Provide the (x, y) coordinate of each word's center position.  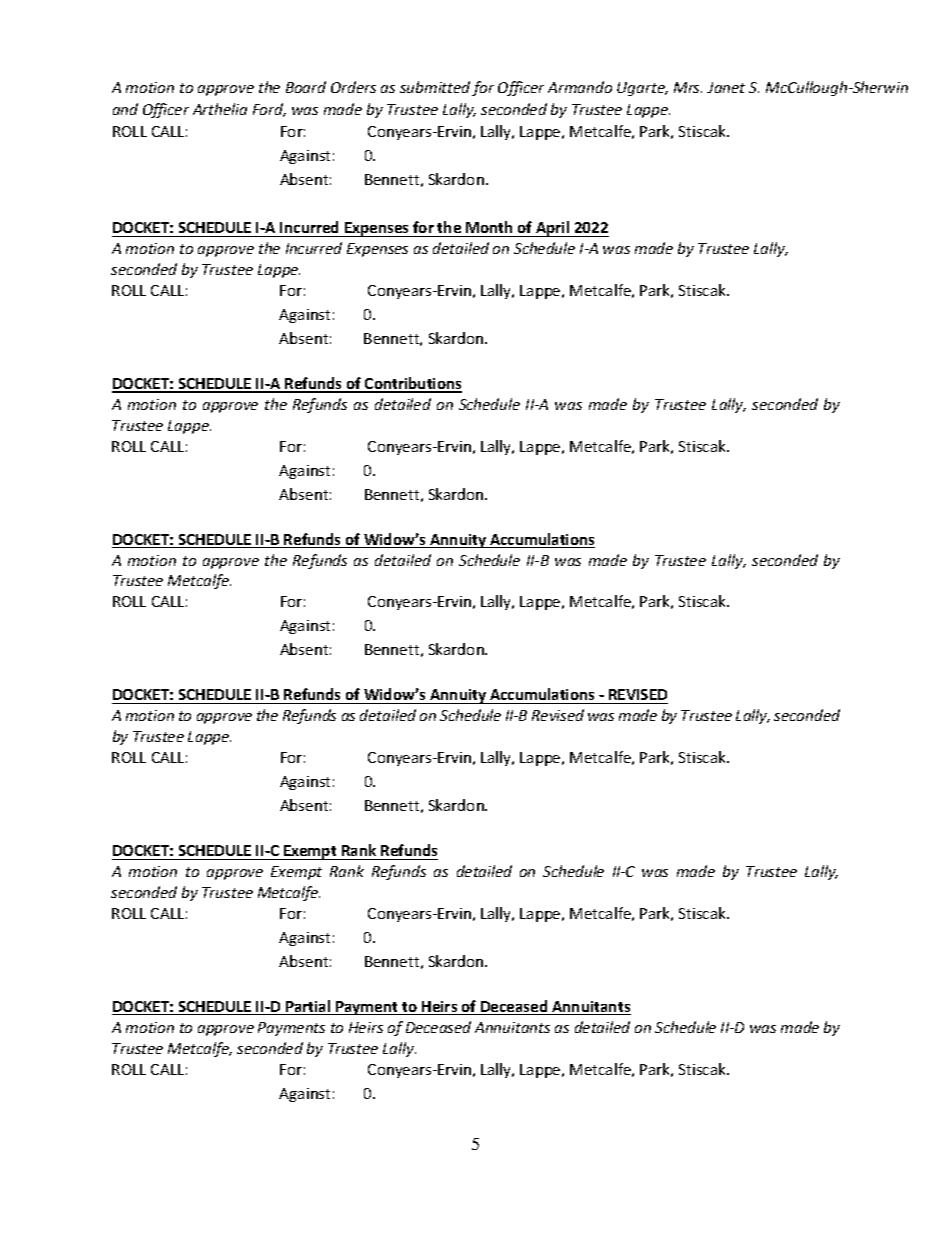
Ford (269, 110)
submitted (435, 87)
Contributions (412, 384)
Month (489, 227)
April (553, 229)
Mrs (688, 87)
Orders (353, 87)
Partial (308, 1007)
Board (306, 87)
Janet (726, 87)
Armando (580, 87)
